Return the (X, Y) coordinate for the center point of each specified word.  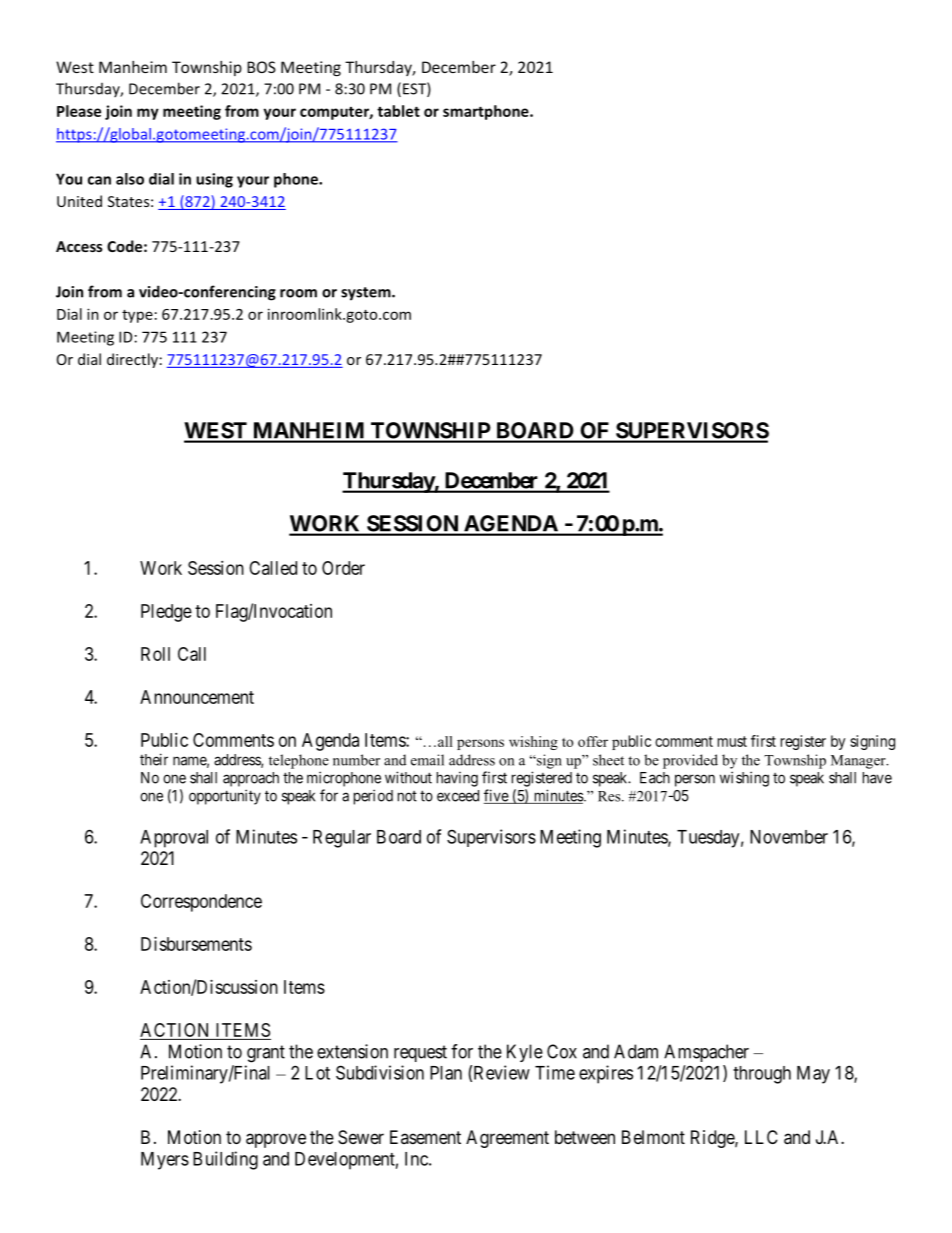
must (732, 741)
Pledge (166, 613)
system (367, 294)
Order (343, 568)
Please (79, 111)
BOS (261, 67)
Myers (165, 1161)
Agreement (507, 1139)
